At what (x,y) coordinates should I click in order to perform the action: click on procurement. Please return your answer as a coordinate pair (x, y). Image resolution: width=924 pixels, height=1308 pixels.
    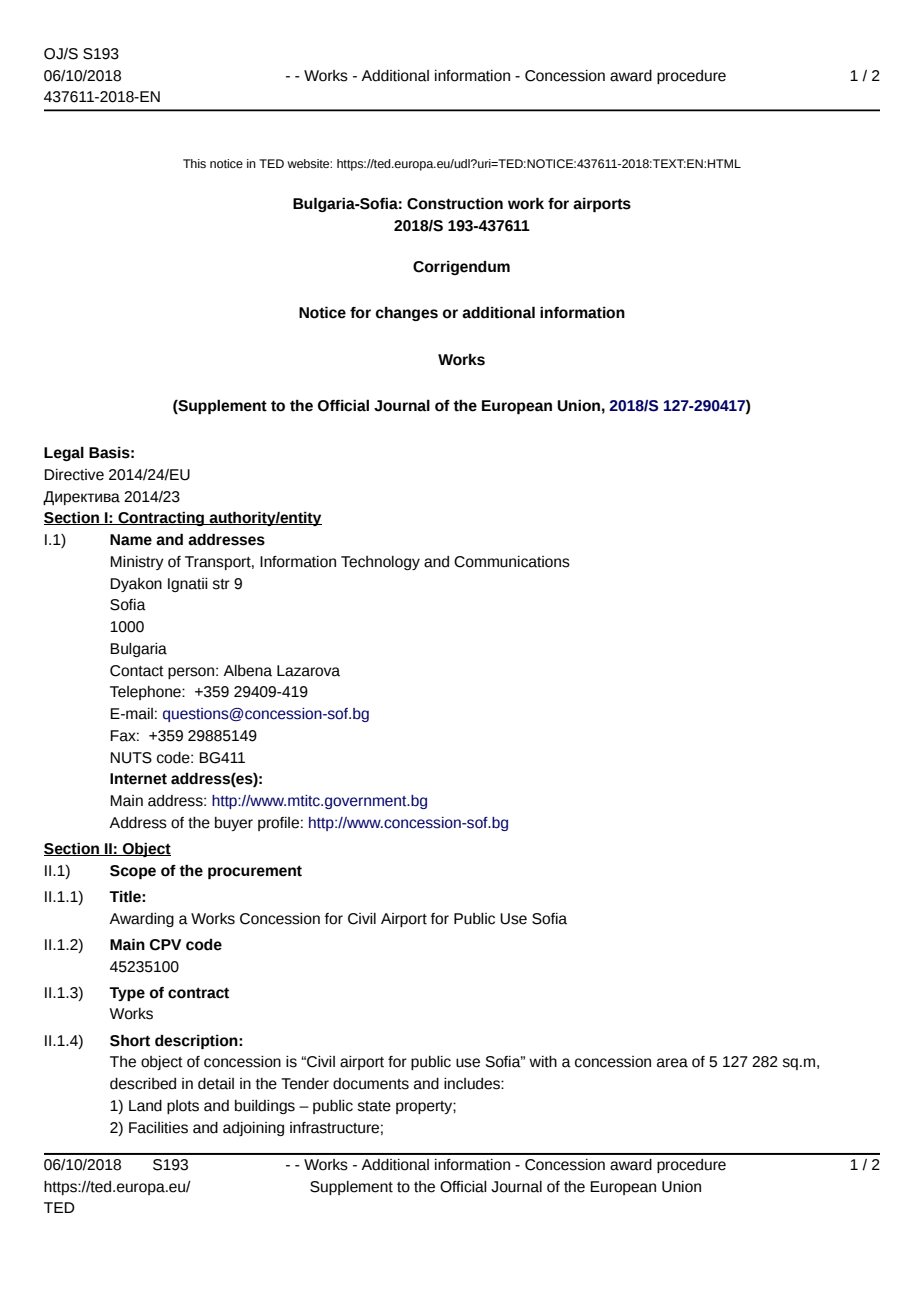
    Looking at the image, I should click on (255, 872).
